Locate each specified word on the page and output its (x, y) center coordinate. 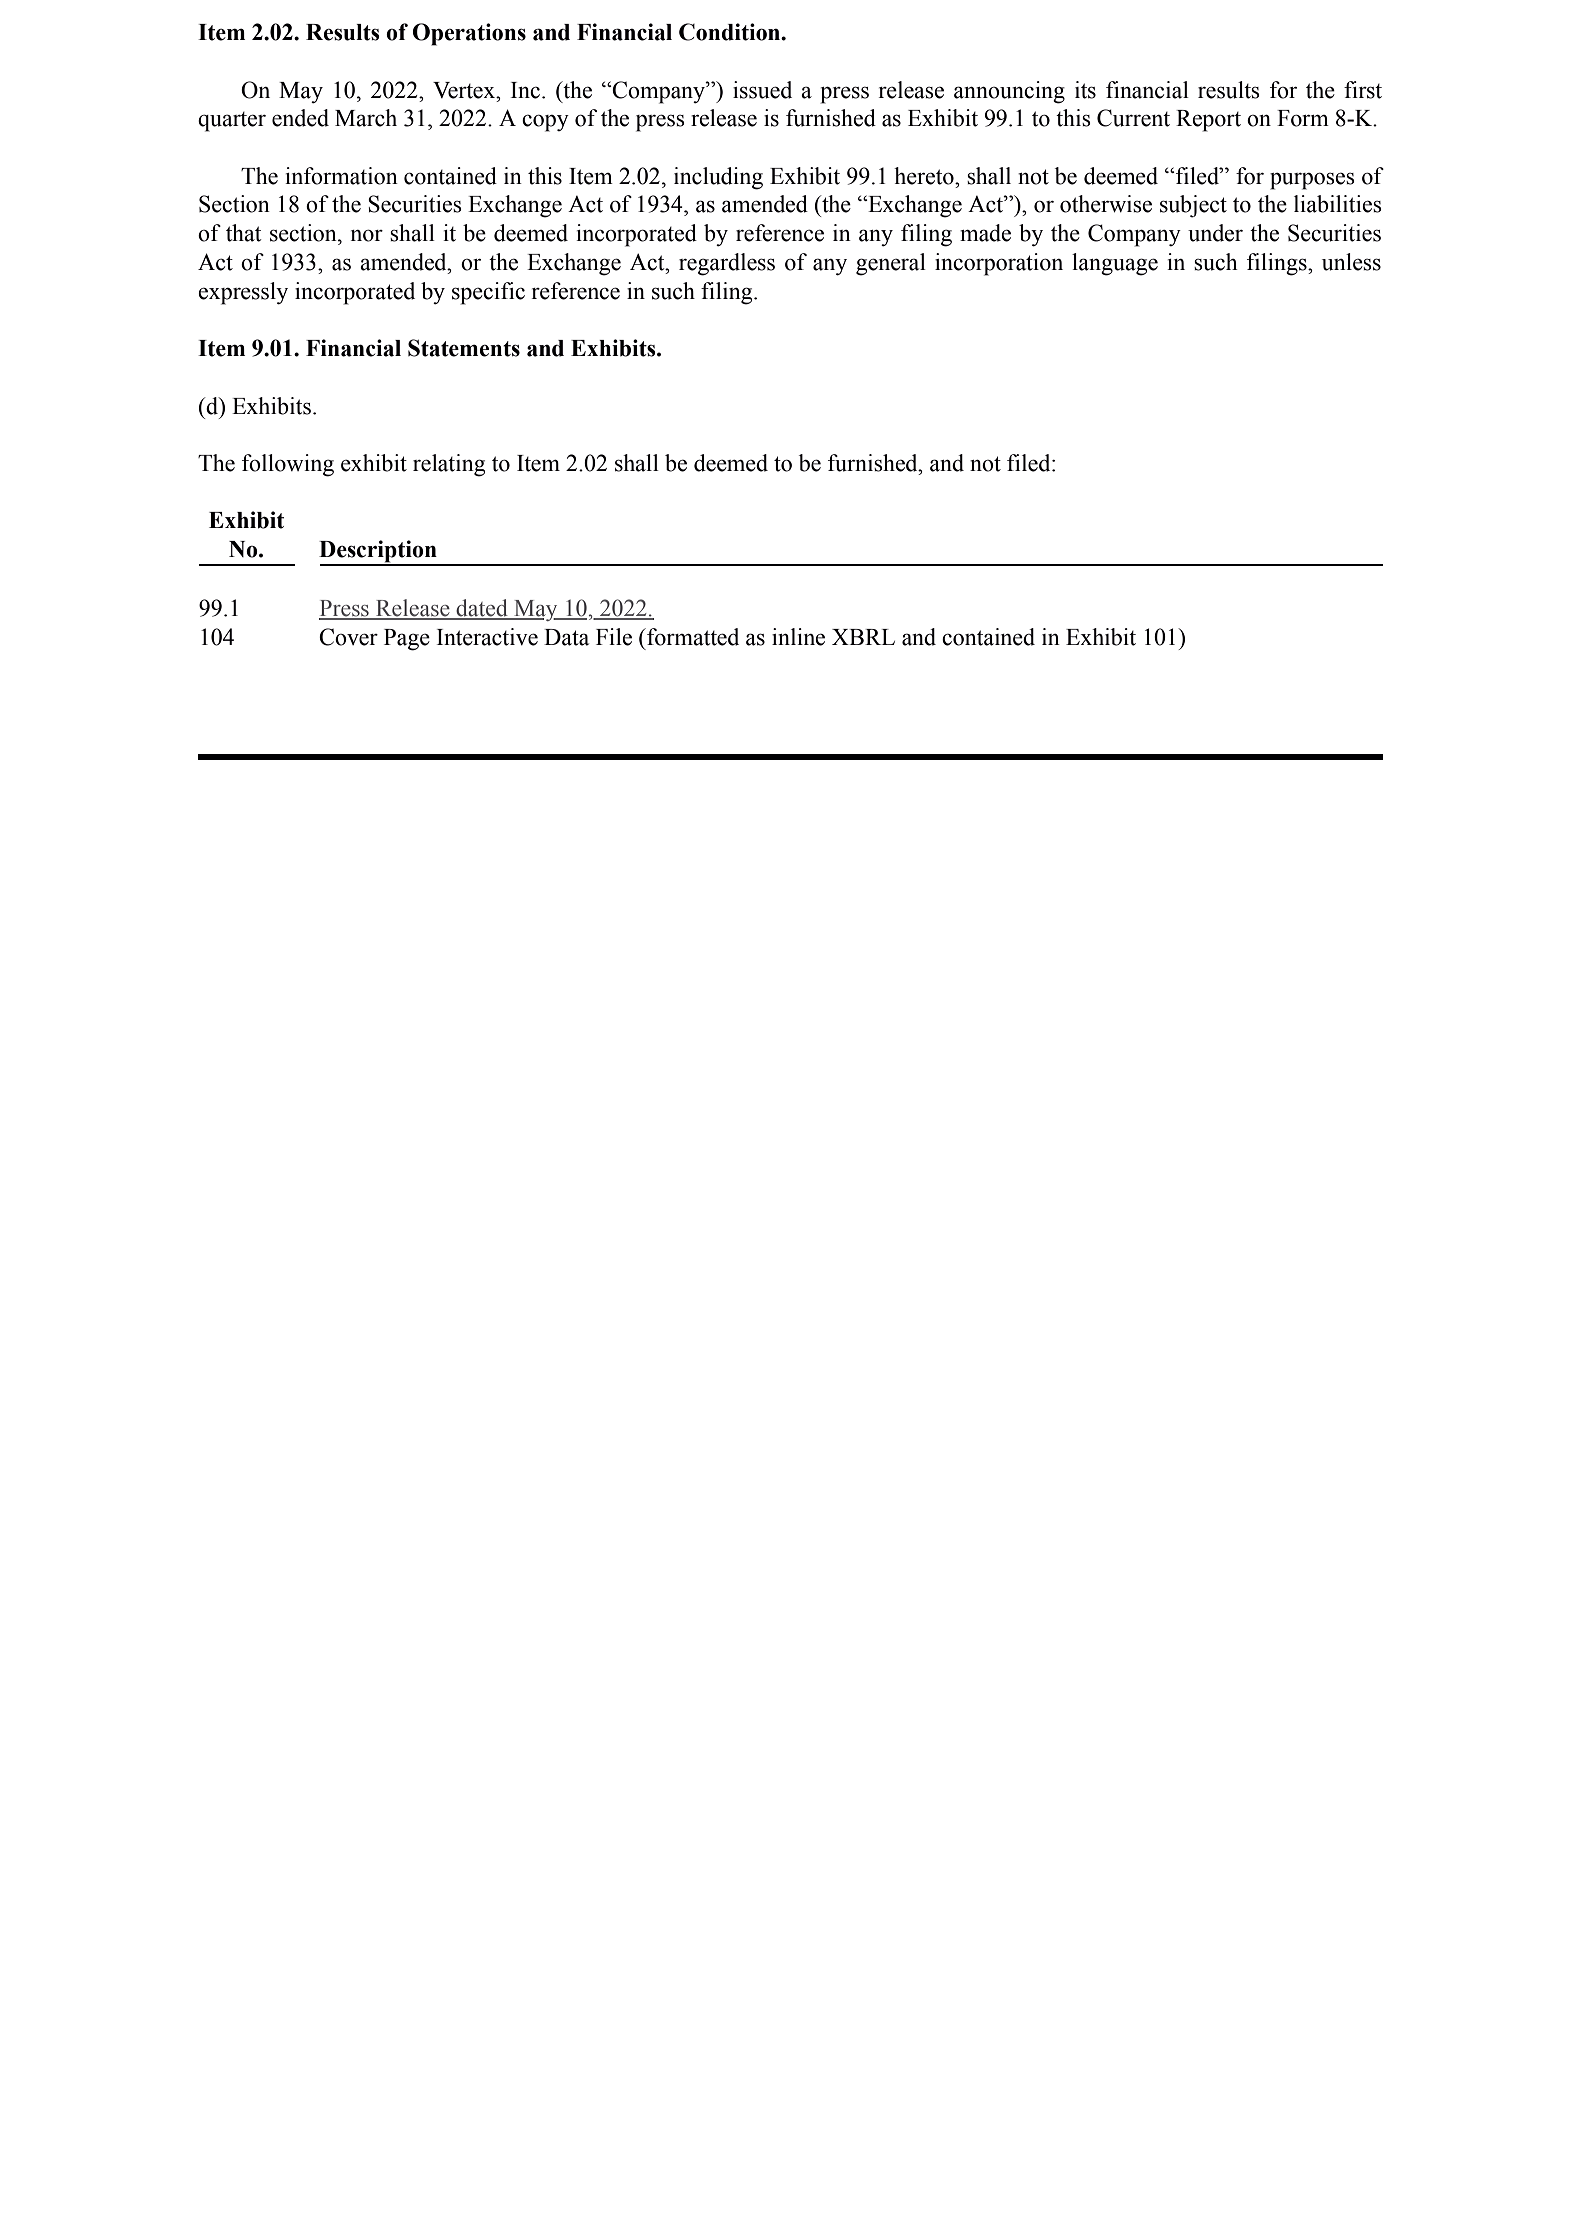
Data (566, 637)
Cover (348, 637)
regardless (727, 264)
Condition (731, 32)
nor (367, 235)
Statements (464, 348)
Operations (469, 34)
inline (798, 637)
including (718, 178)
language (1115, 264)
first (1363, 90)
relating (449, 465)
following (288, 465)
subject (1193, 206)
